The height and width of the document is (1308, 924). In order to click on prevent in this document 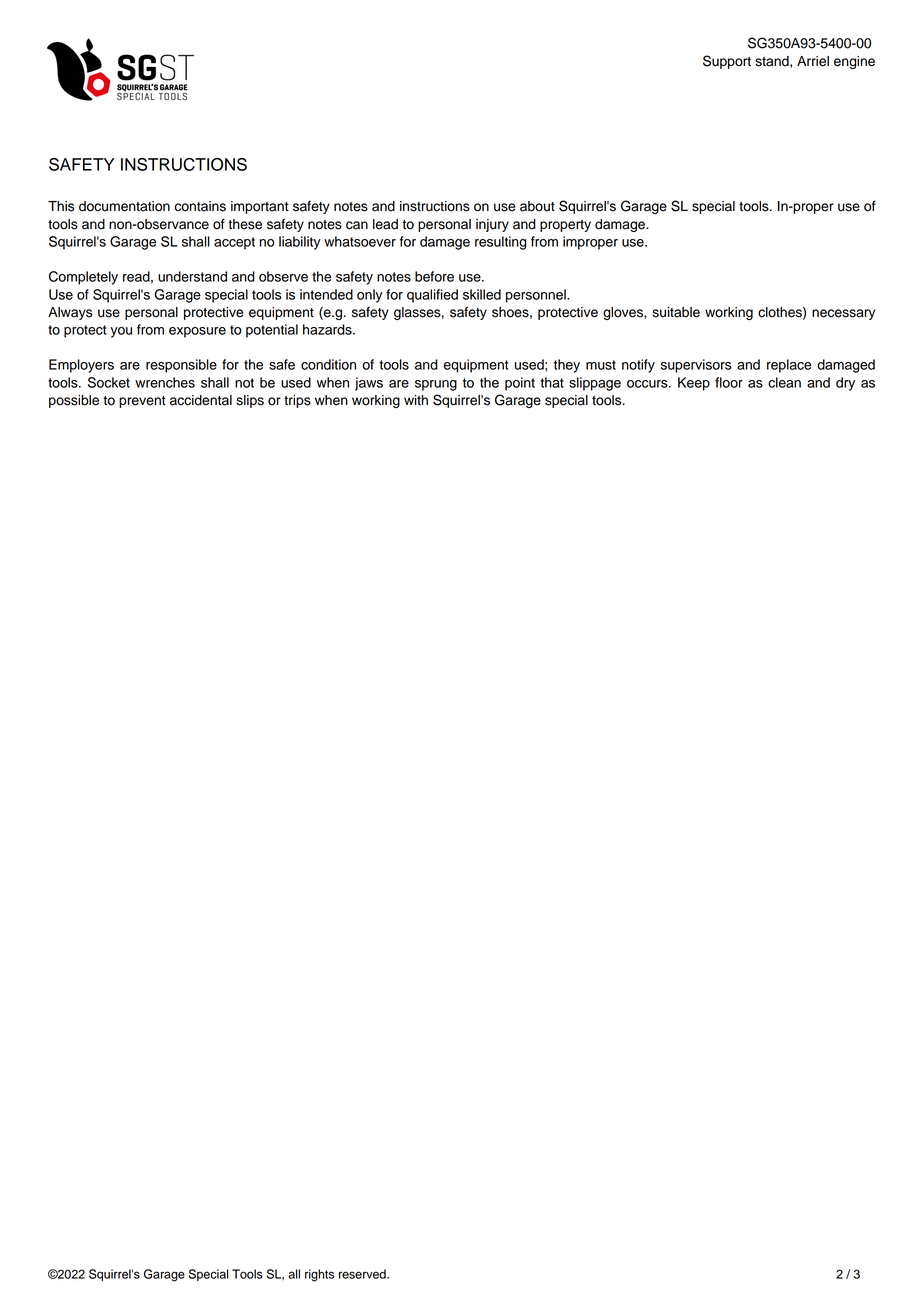, I will do `click(142, 402)`.
